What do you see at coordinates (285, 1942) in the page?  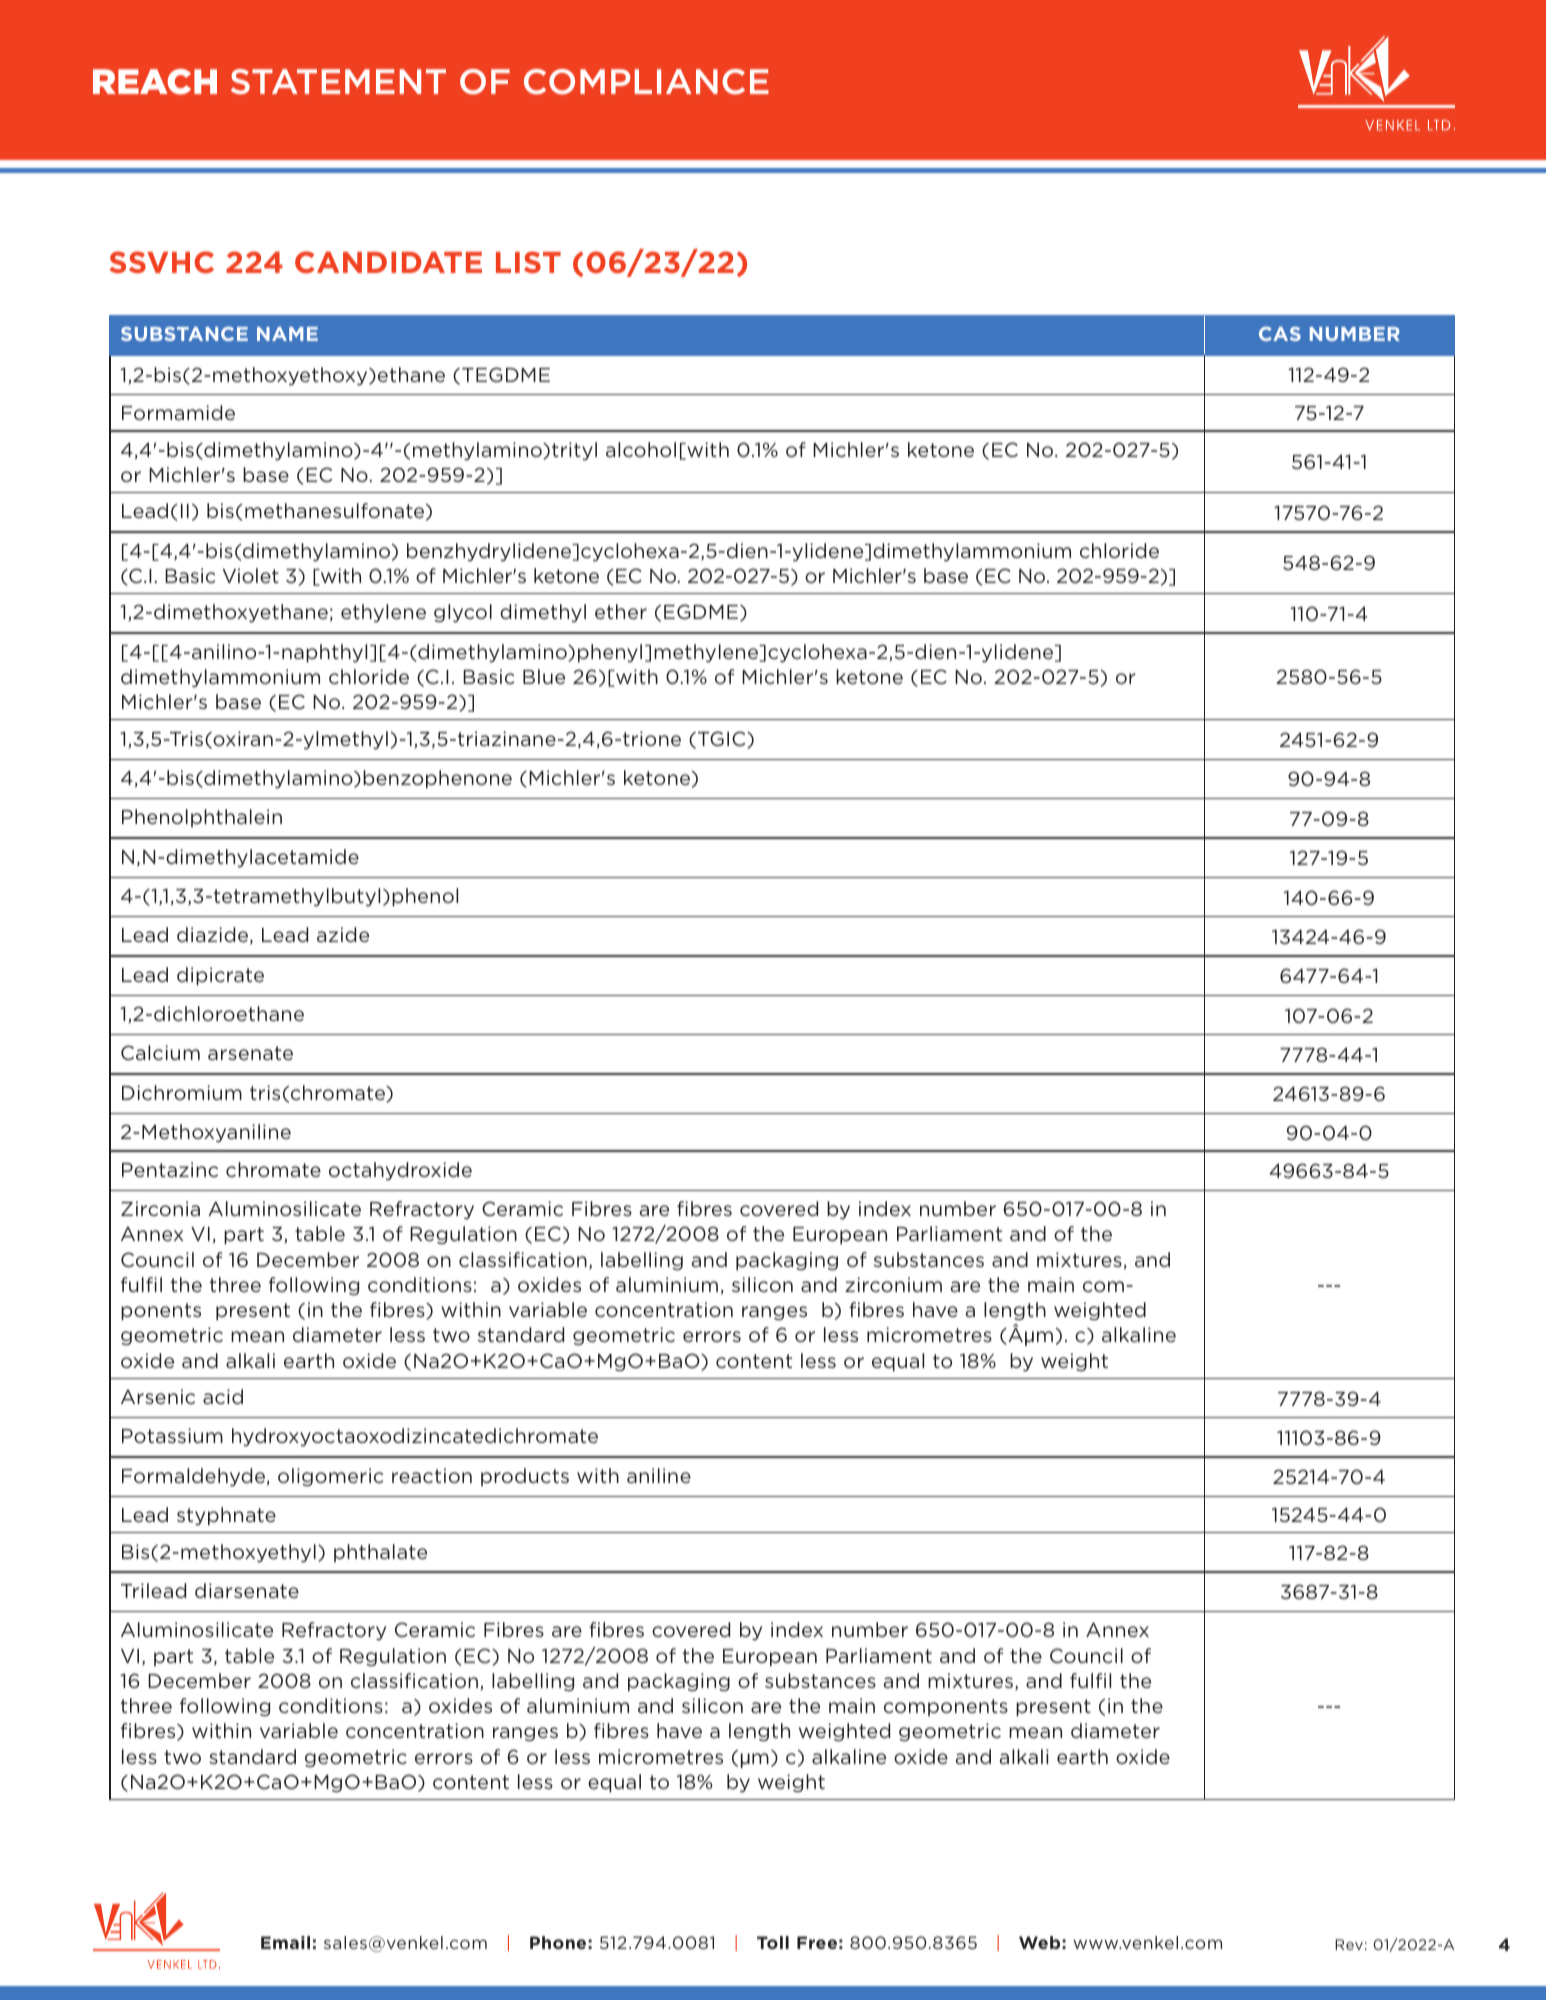 I see `Email` at bounding box center [285, 1942].
